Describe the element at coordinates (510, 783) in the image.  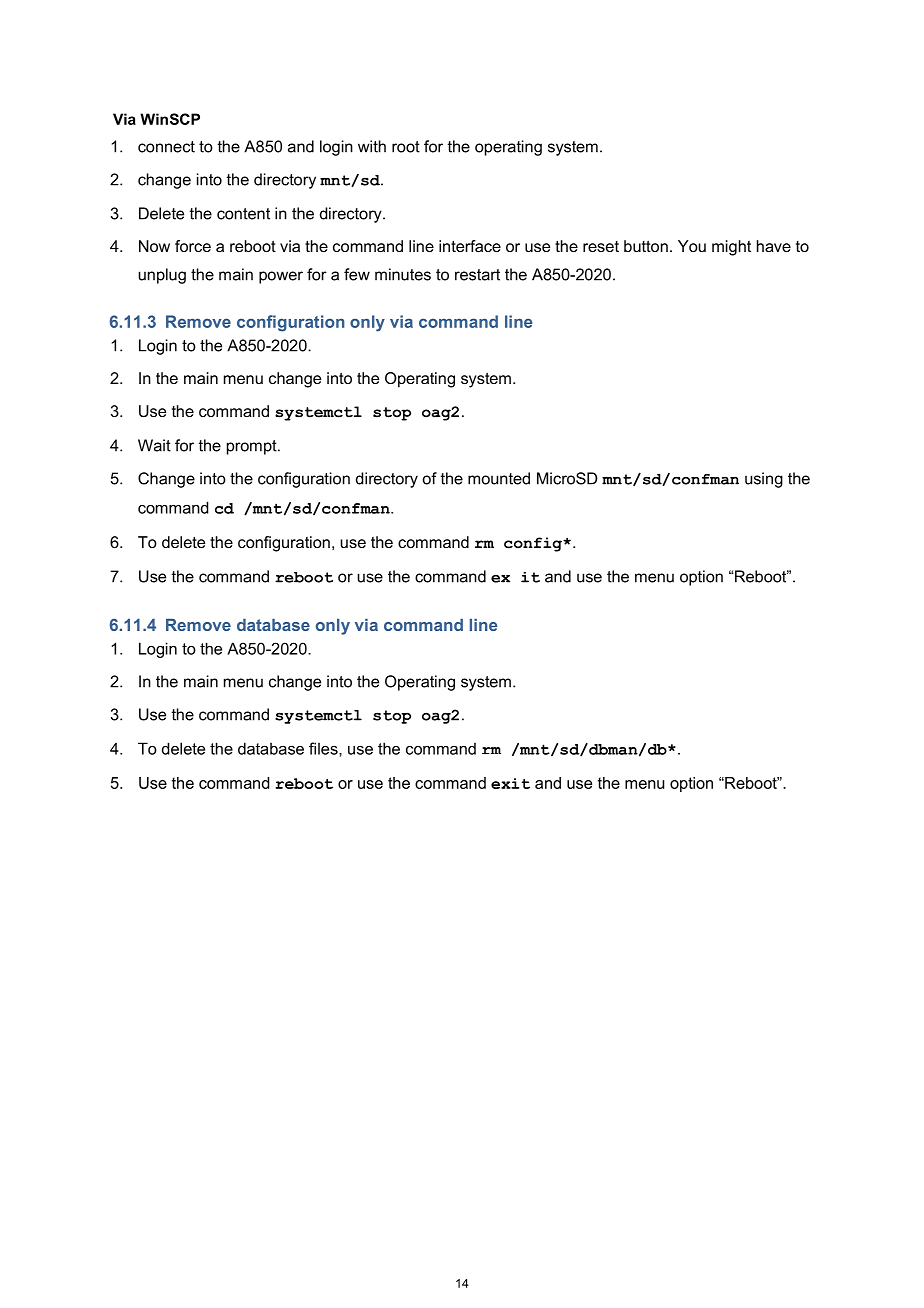
I see `exit` at that location.
